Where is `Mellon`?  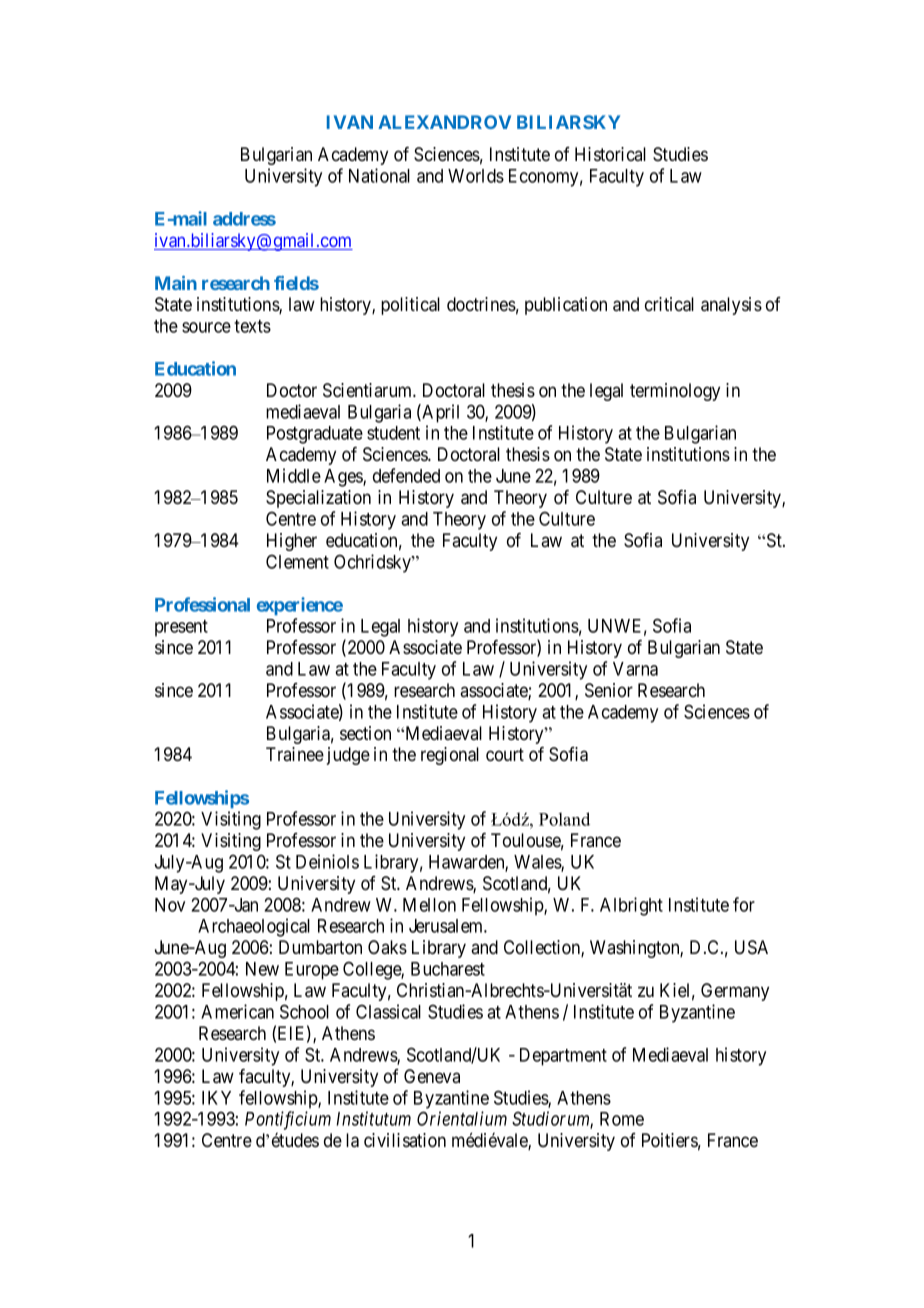
Mellon is located at coordinates (429, 905).
